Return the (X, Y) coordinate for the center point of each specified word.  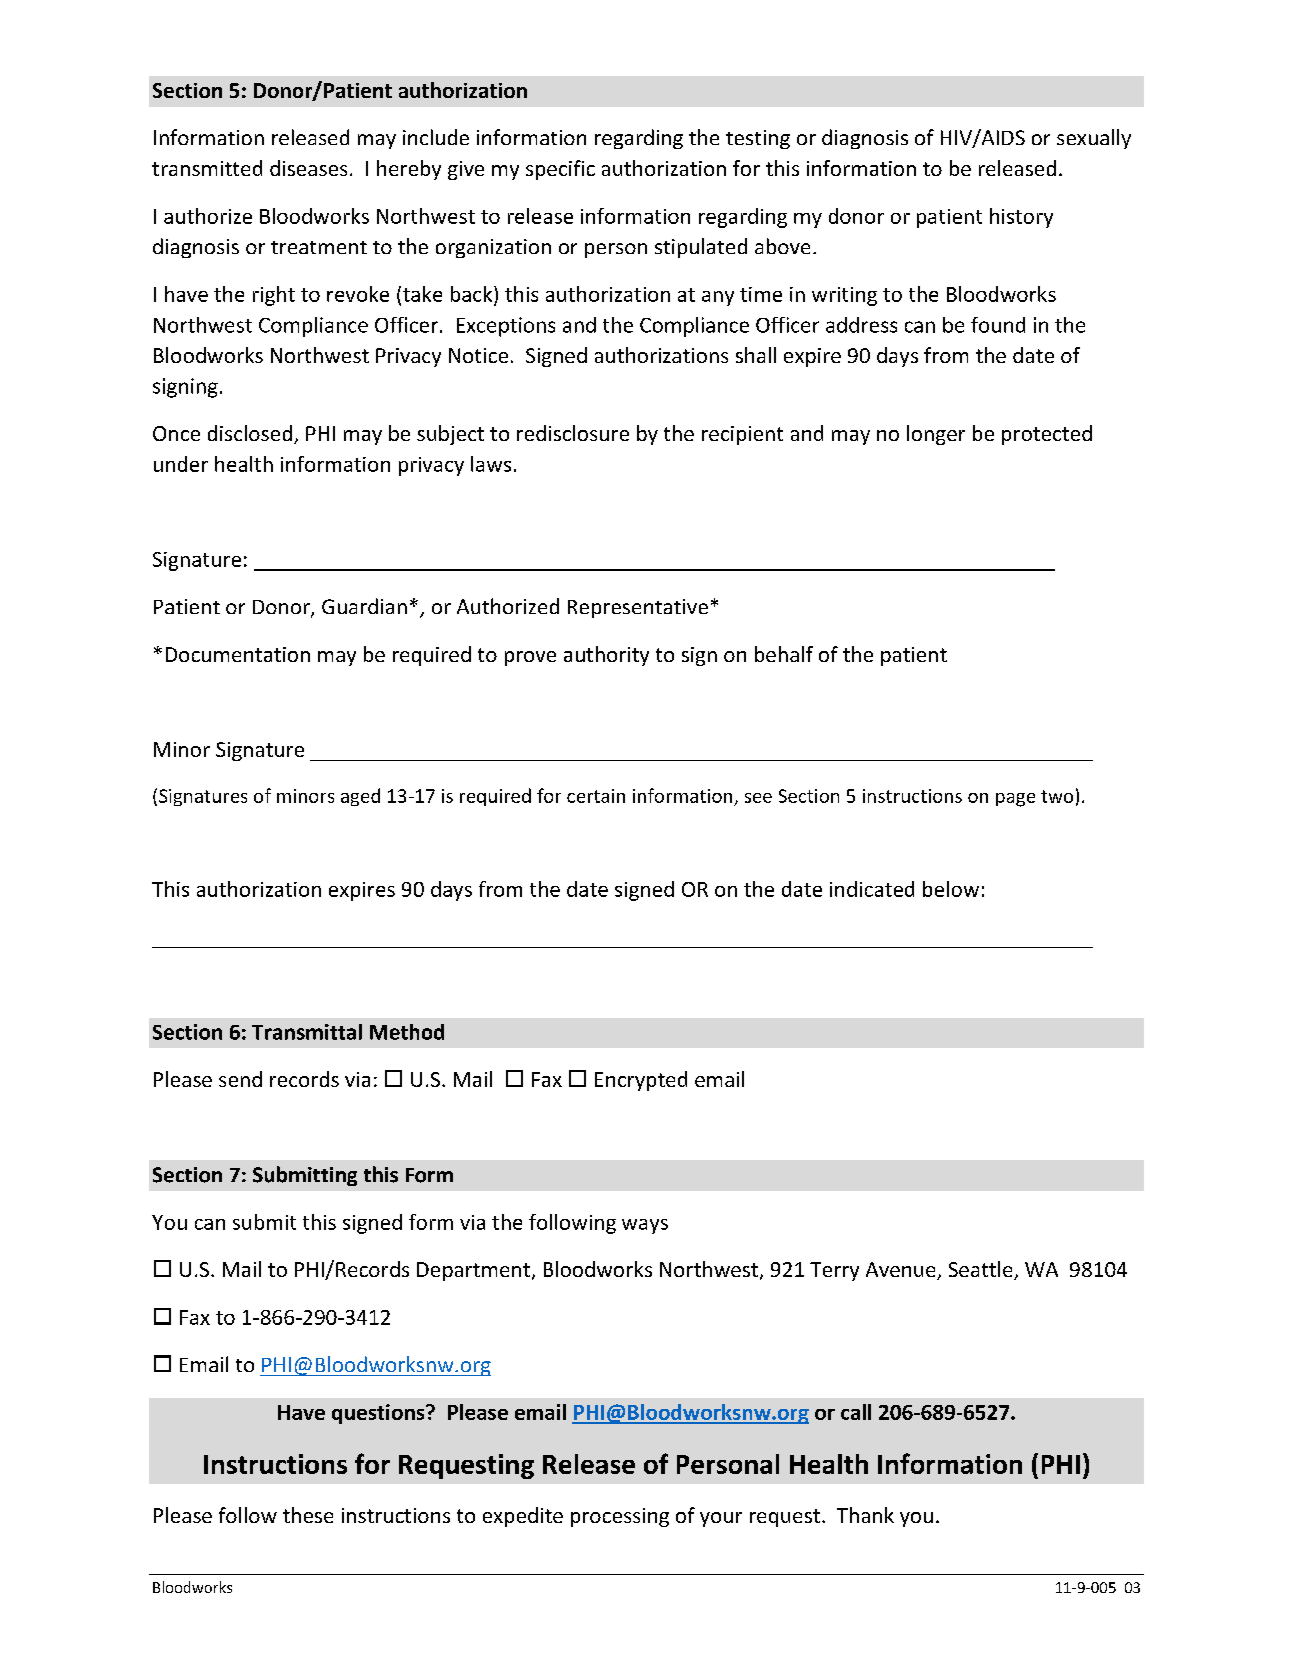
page (1015, 800)
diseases (308, 168)
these (308, 1515)
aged (360, 797)
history (1021, 218)
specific (560, 170)
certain (596, 796)
